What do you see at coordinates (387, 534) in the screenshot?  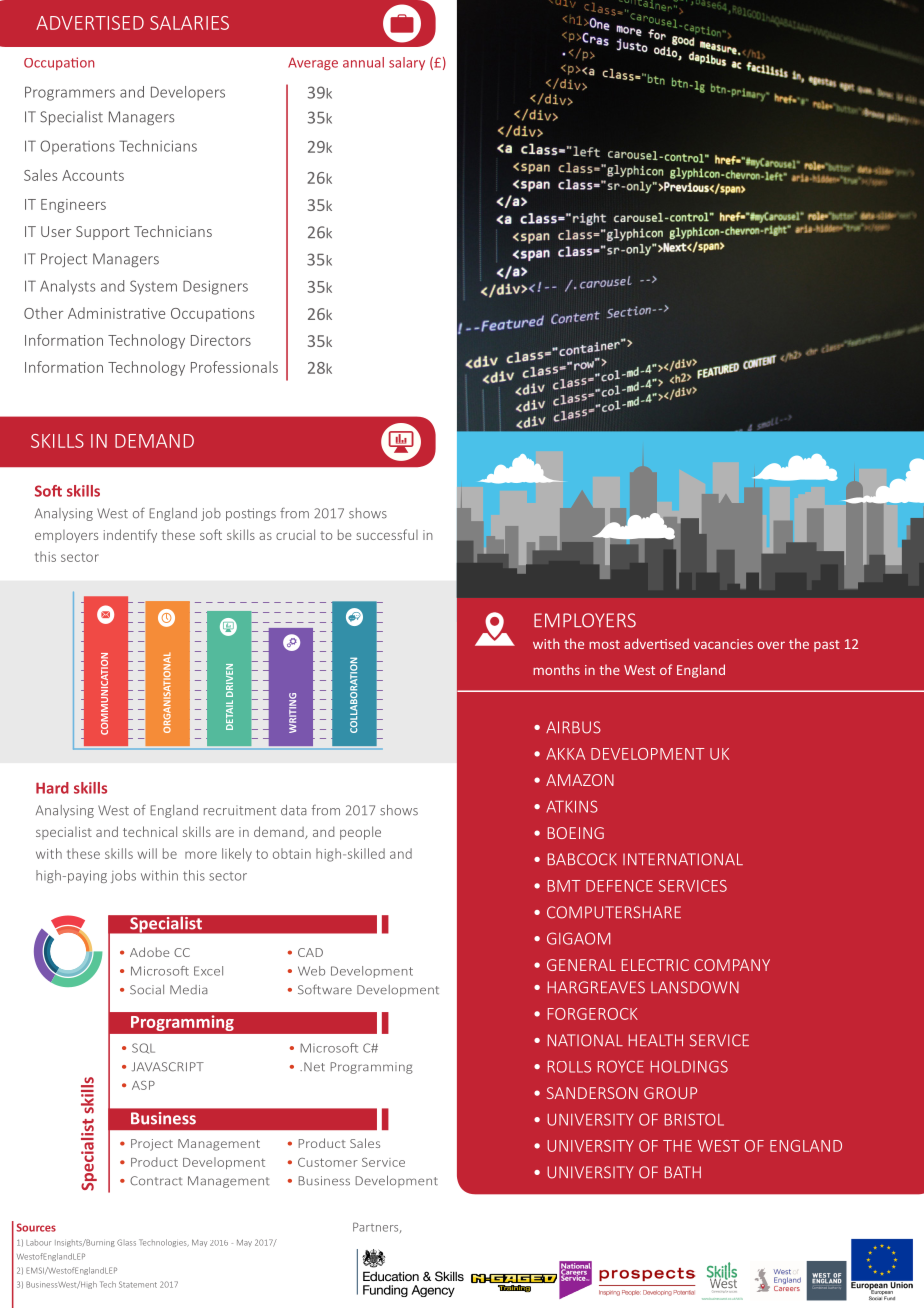 I see `successful` at bounding box center [387, 534].
